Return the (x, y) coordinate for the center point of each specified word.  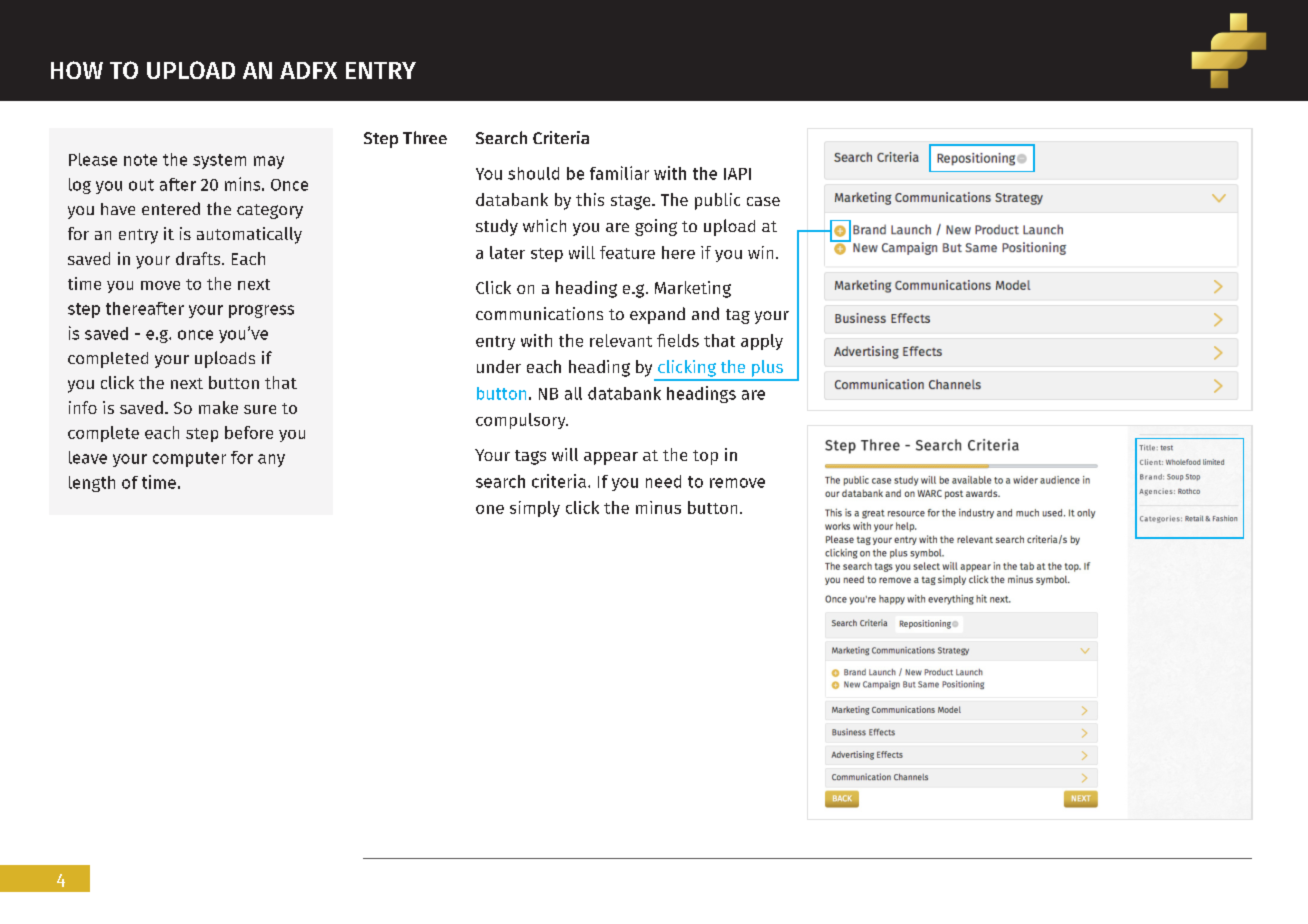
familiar (619, 173)
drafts (199, 258)
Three (425, 137)
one (490, 509)
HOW (77, 70)
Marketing (693, 289)
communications (539, 313)
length (92, 484)
